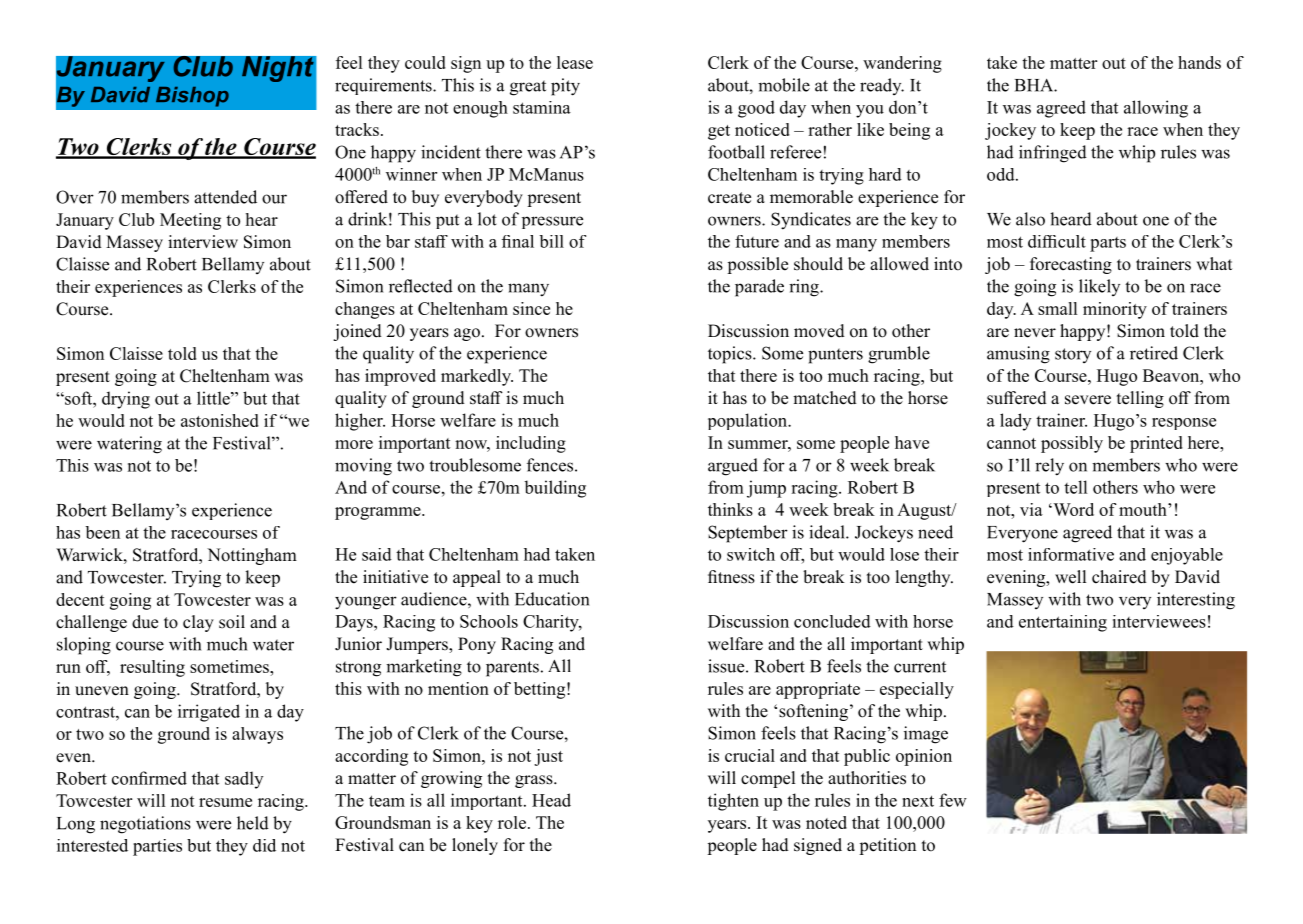 The height and width of the image is (924, 1303). I want to click on held, so click(253, 823).
